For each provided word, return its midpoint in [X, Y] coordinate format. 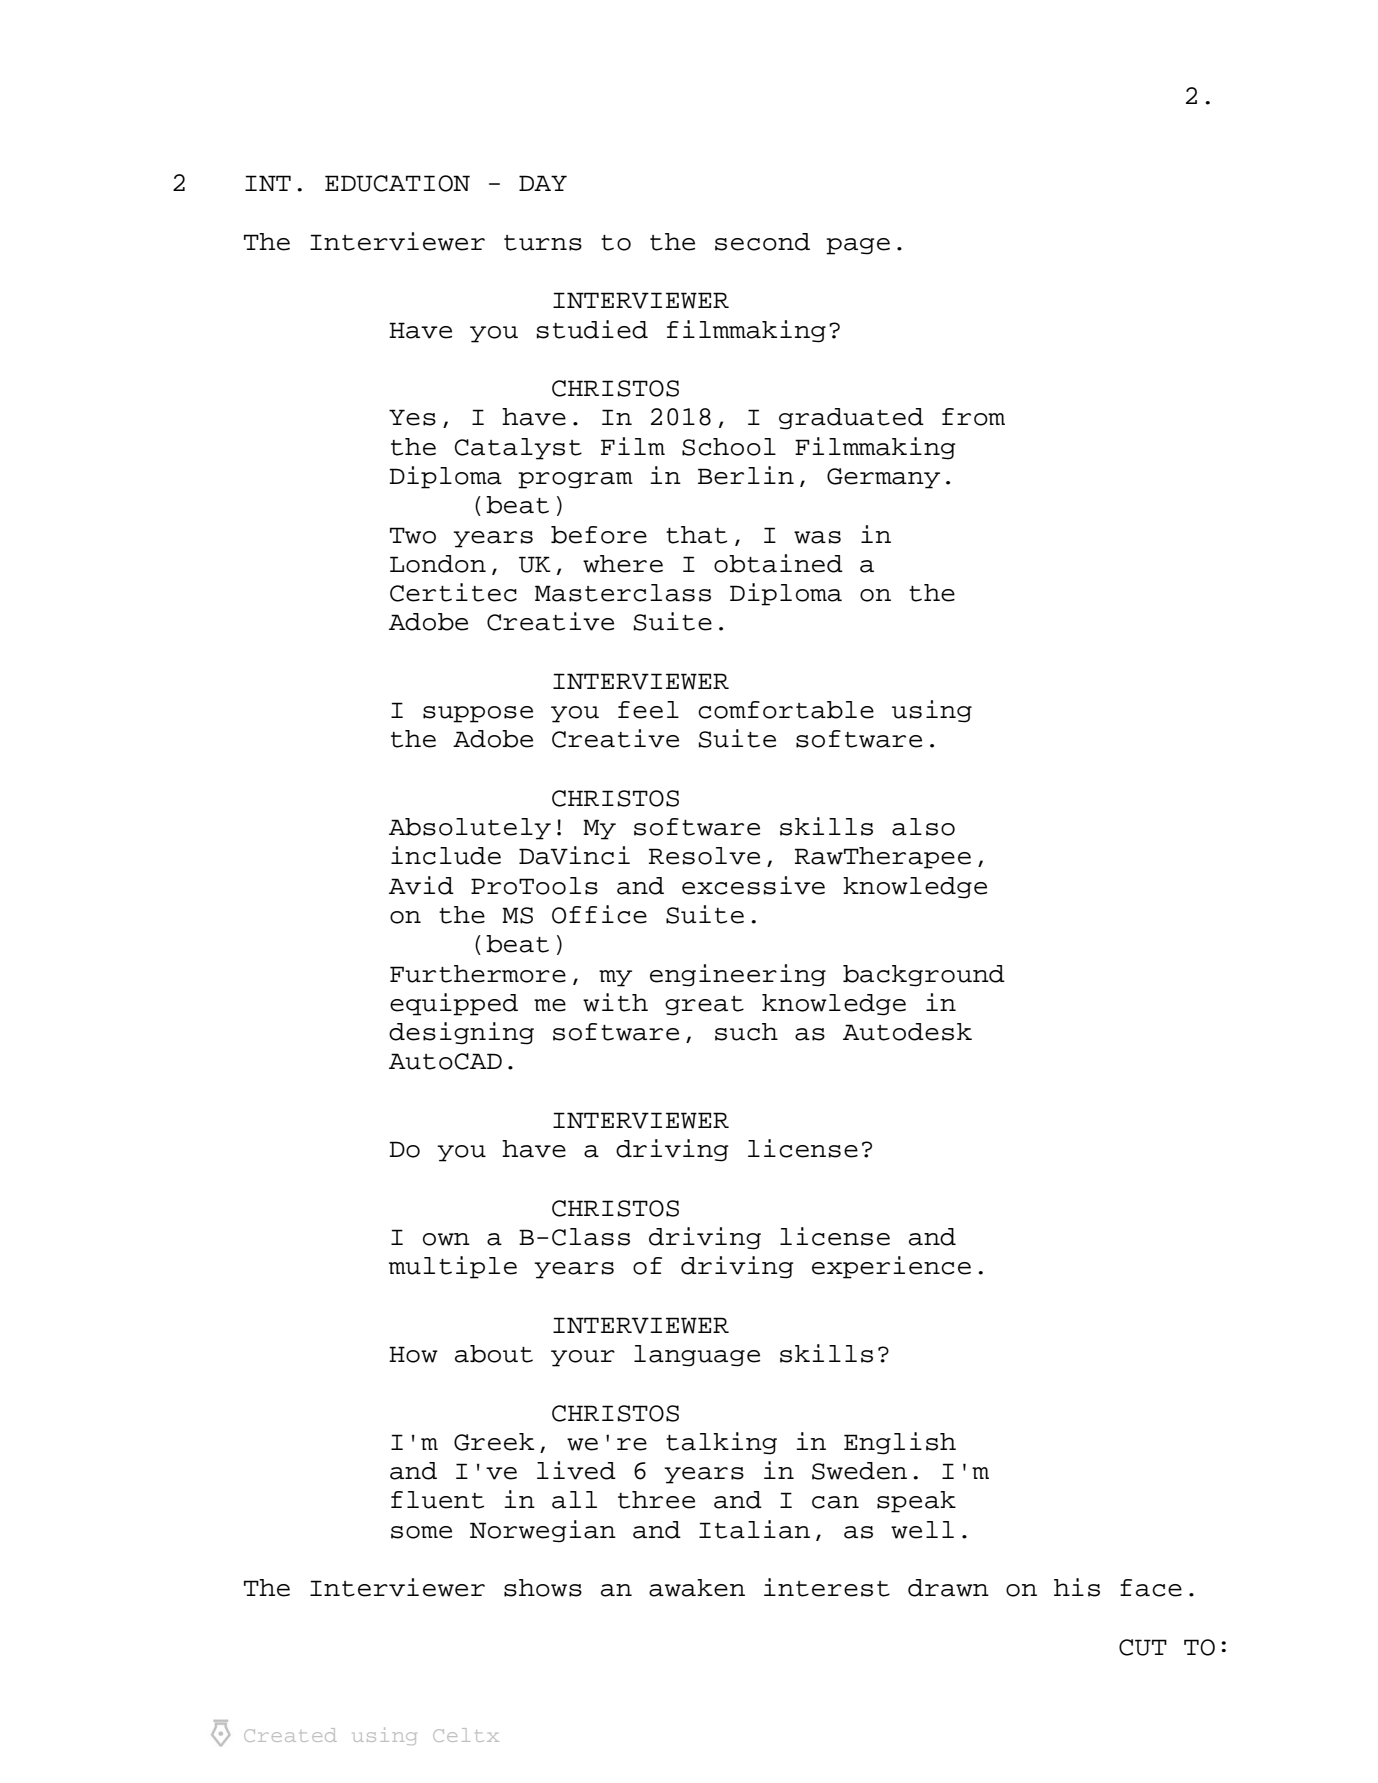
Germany [883, 478]
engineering [738, 975]
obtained [778, 563]
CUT [1143, 1647]
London [438, 564]
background [924, 976]
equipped [454, 1004]
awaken [697, 1588]
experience [891, 1267]
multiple [453, 1267]
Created [290, 1735]
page [858, 246]
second [762, 242]
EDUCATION [397, 183]
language [697, 1356]
